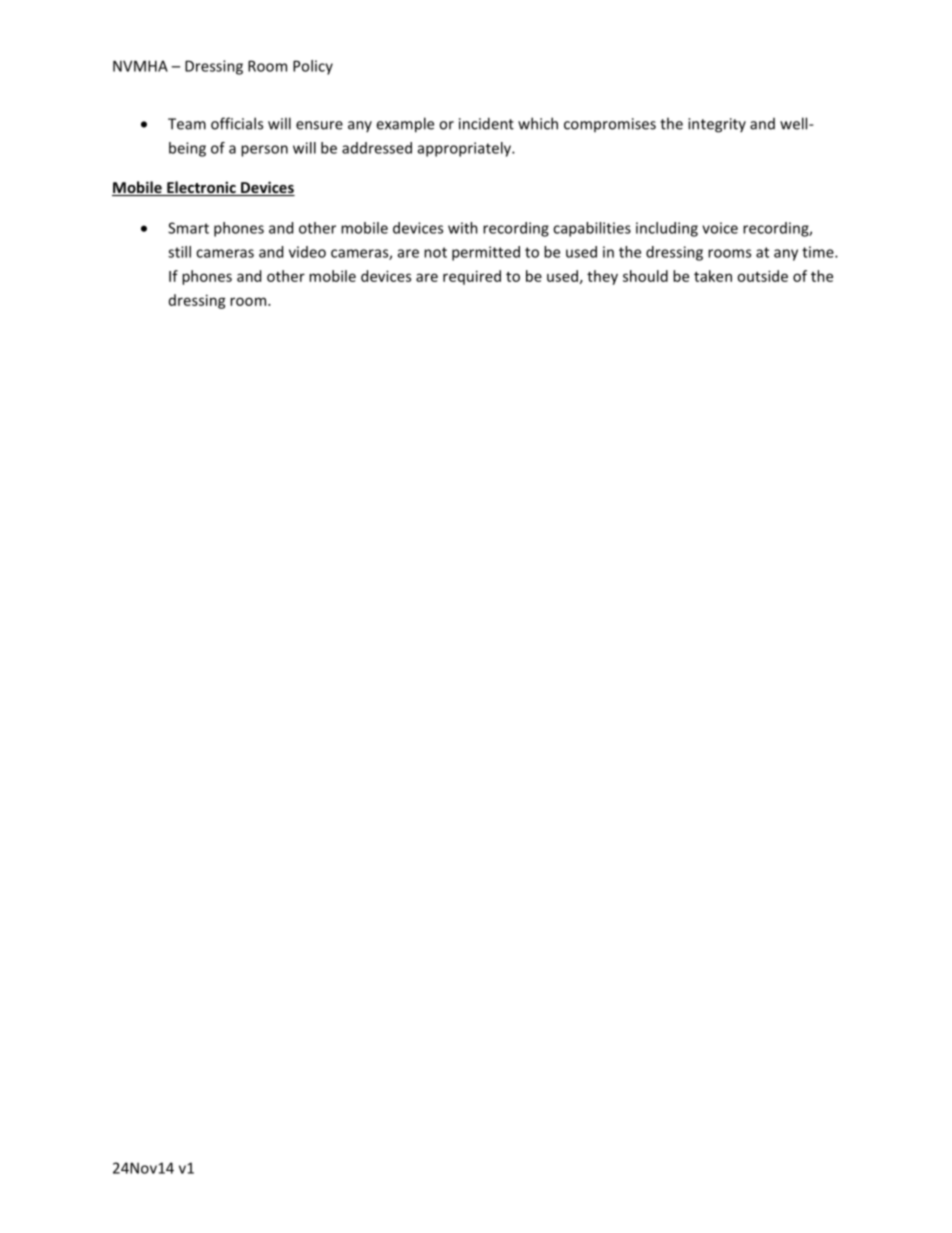 The height and width of the image is (1233, 952). I want to click on required, so click(472, 277).
